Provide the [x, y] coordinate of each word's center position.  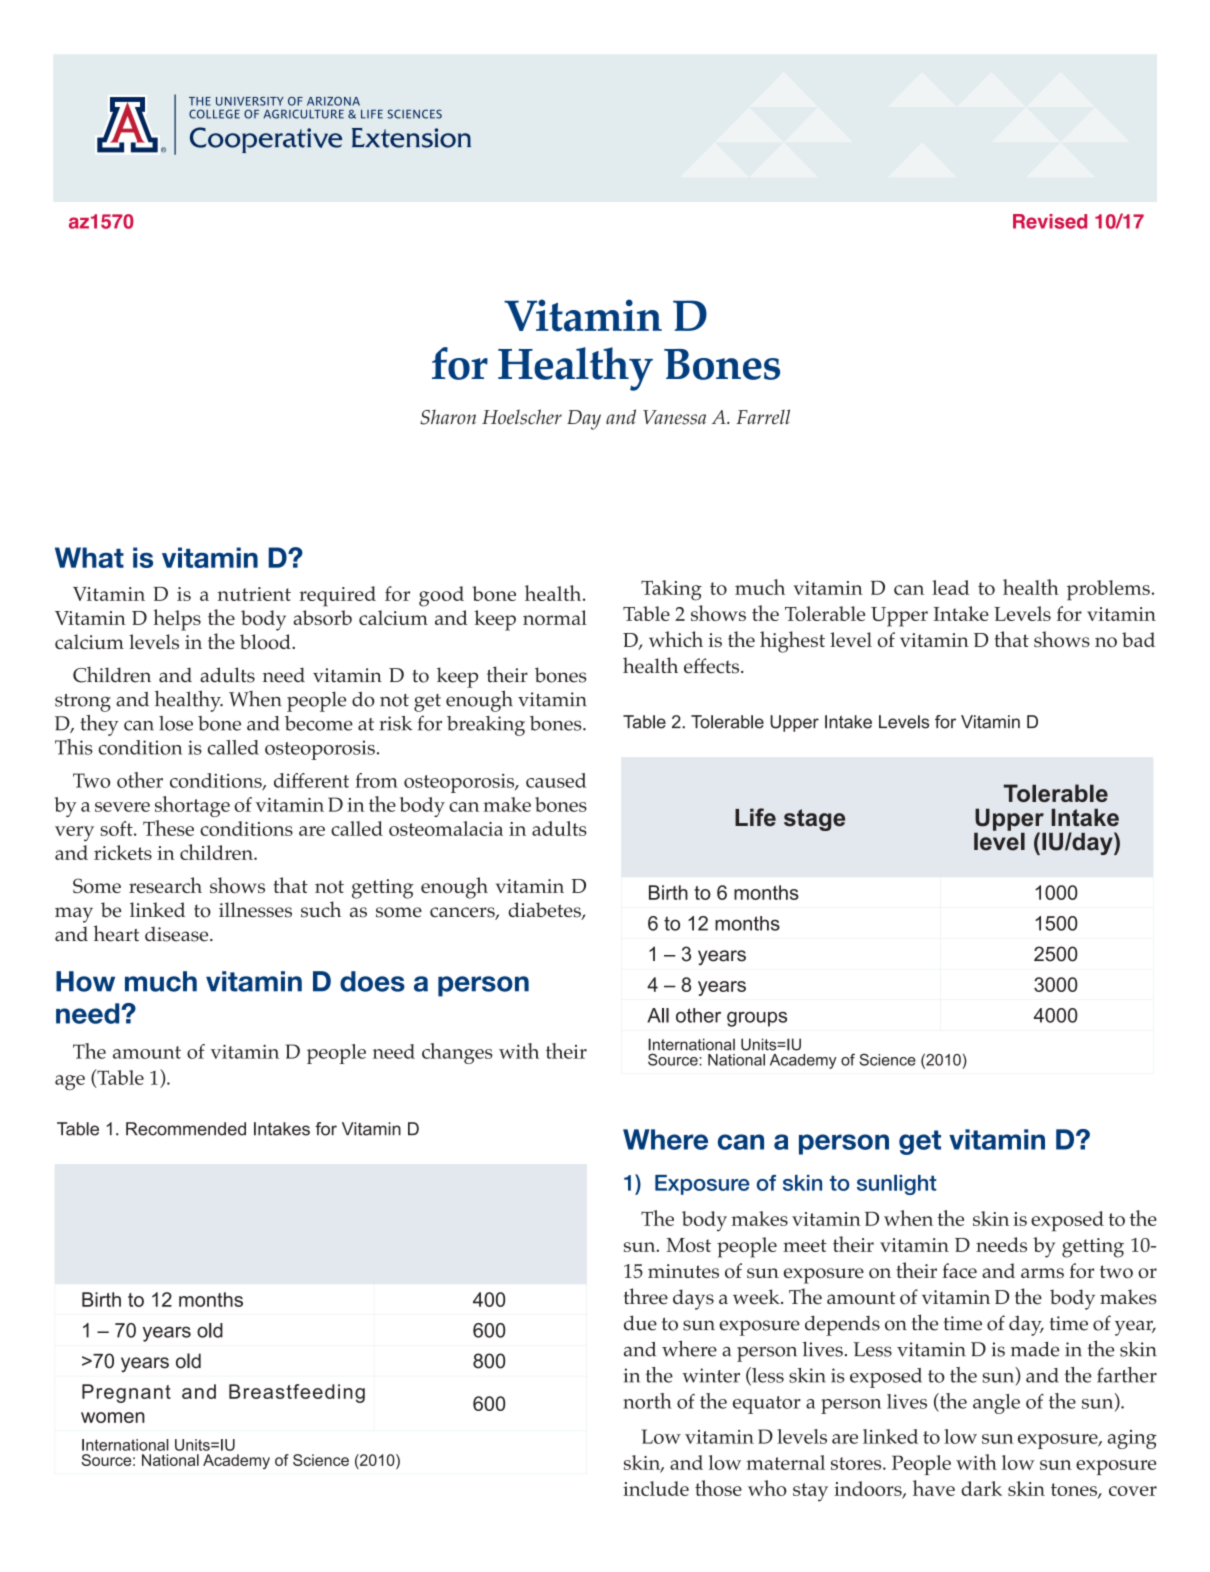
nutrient [254, 594]
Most [688, 1245]
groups [757, 1019]
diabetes [545, 911]
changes [457, 1053]
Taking [671, 590]
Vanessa [674, 417]
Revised [1050, 221]
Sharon [448, 417]
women [113, 1417]
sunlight [896, 1184]
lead [950, 587]
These [168, 828]
